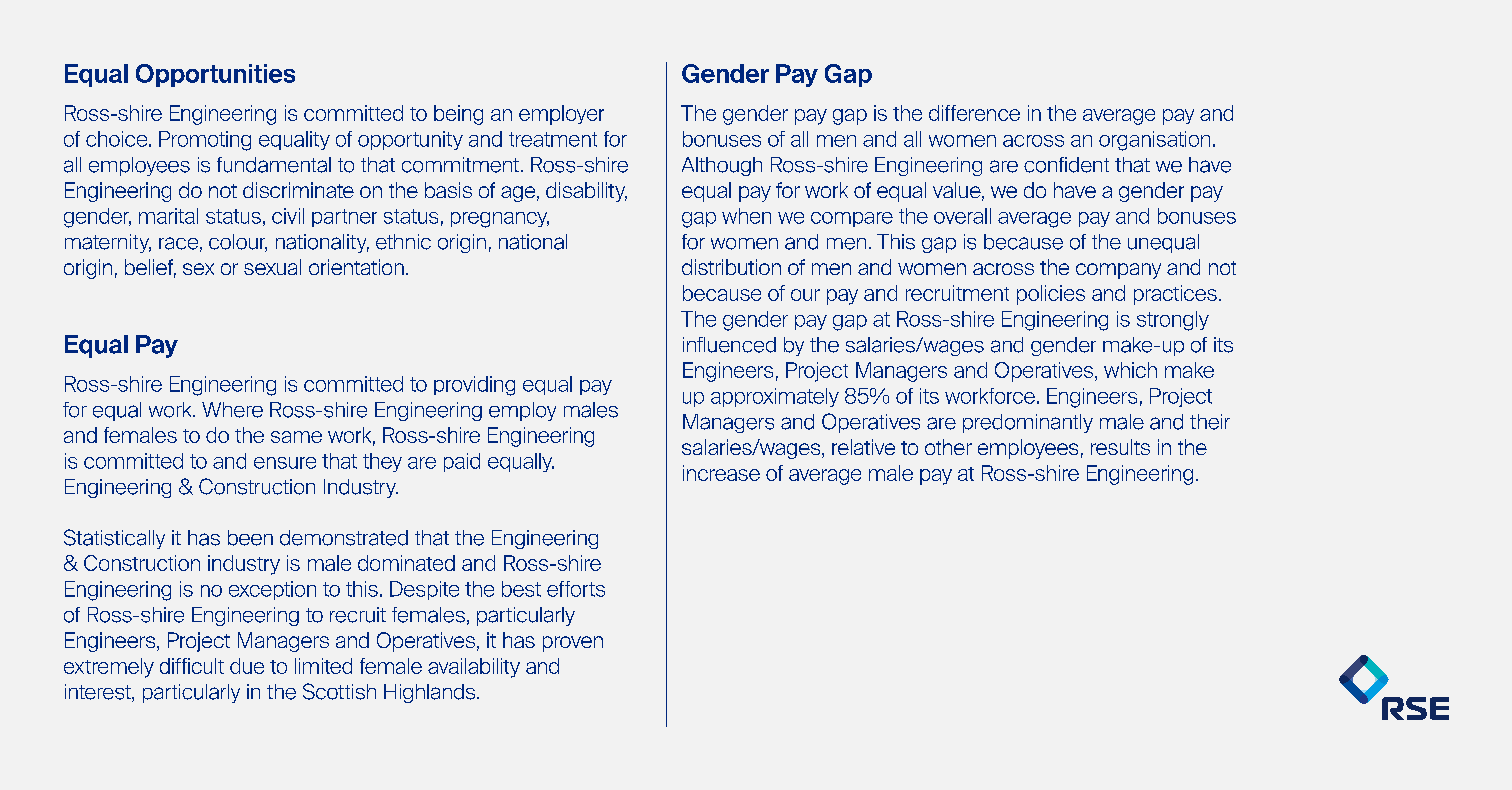 Image resolution: width=1512 pixels, height=790 pixels. What do you see at coordinates (247, 666) in the document?
I see `due` at bounding box center [247, 666].
